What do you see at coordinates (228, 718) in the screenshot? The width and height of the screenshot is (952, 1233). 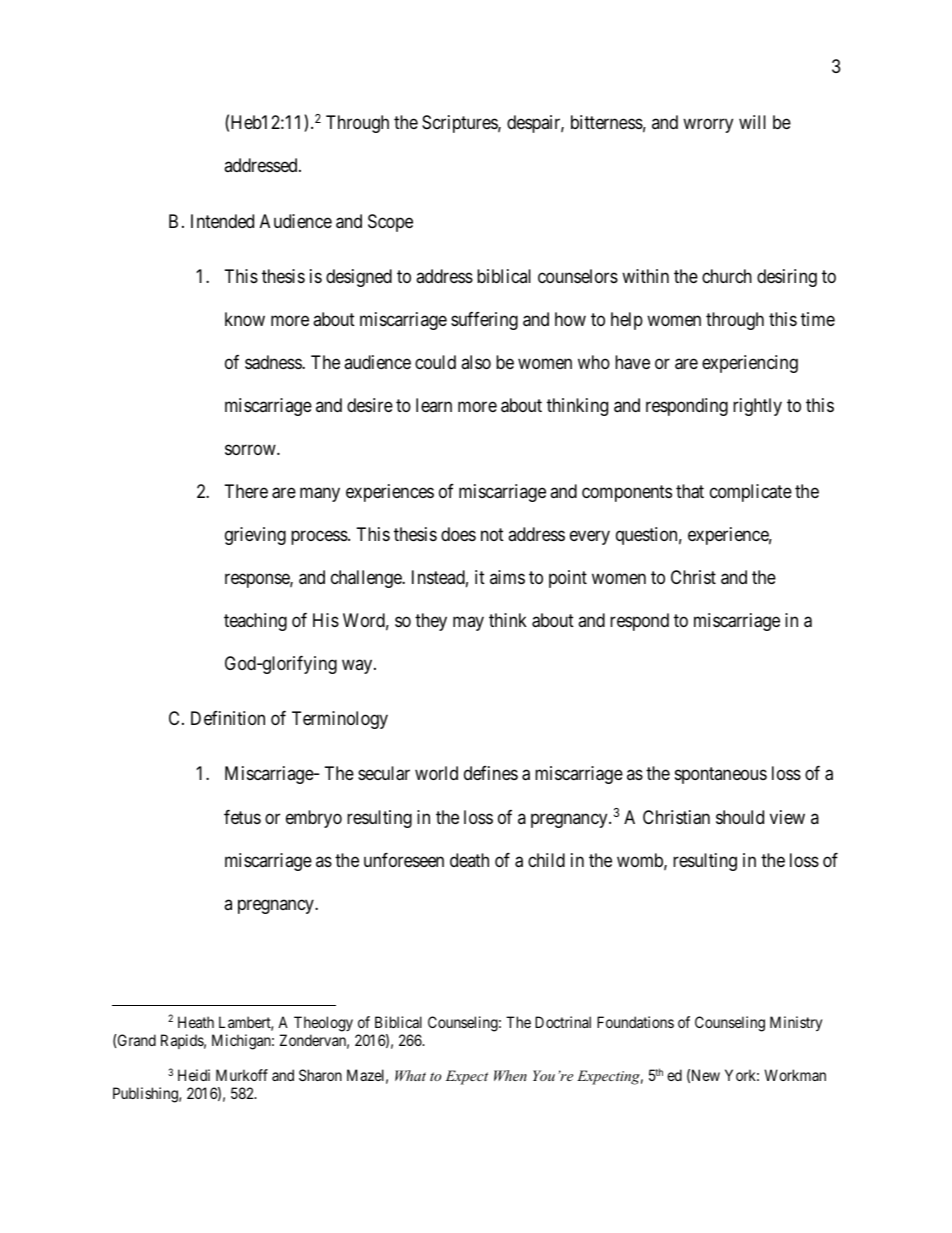 I see `Definition` at bounding box center [228, 718].
